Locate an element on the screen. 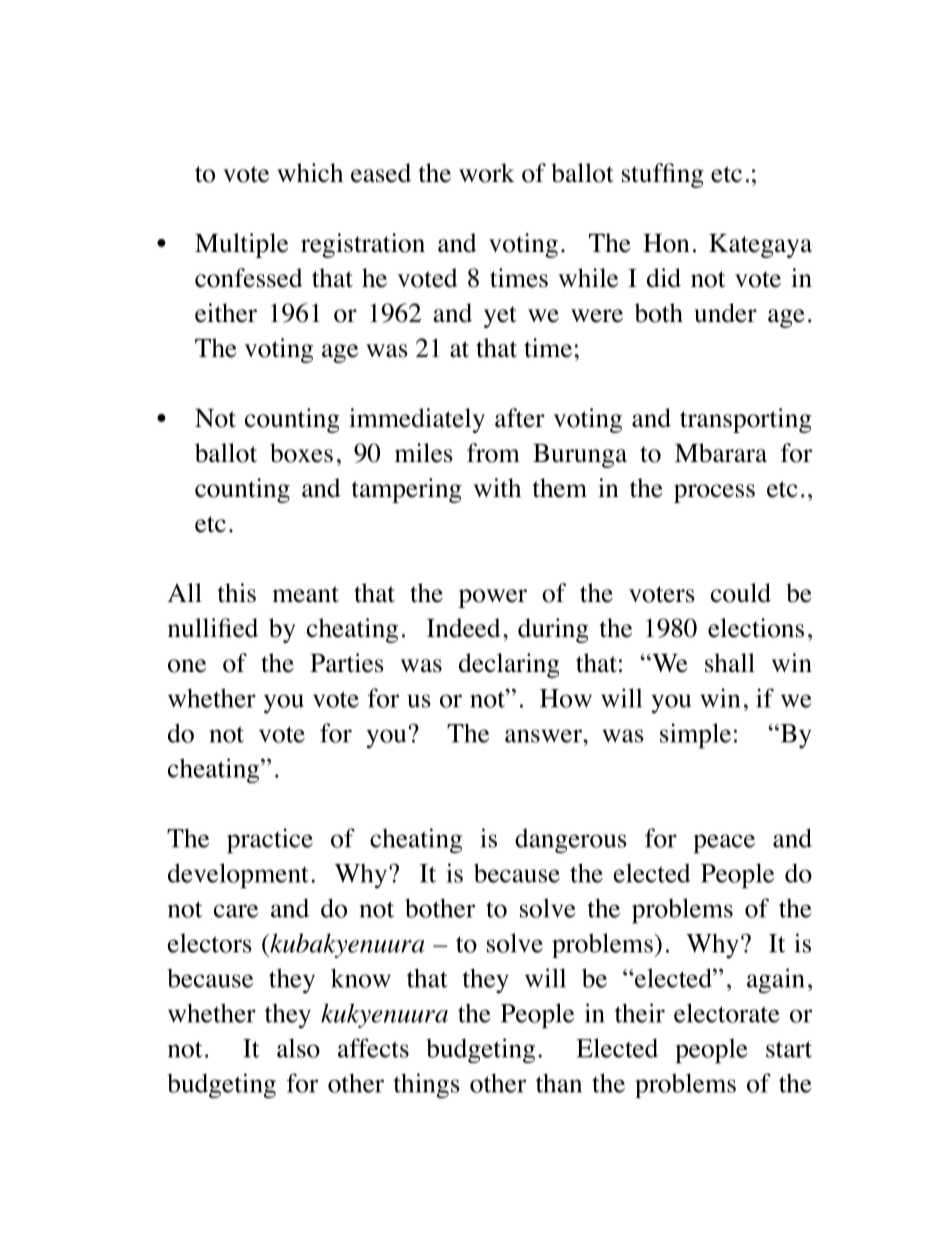 The width and height of the screenshot is (952, 1233). boxes is located at coordinates (301, 453).
